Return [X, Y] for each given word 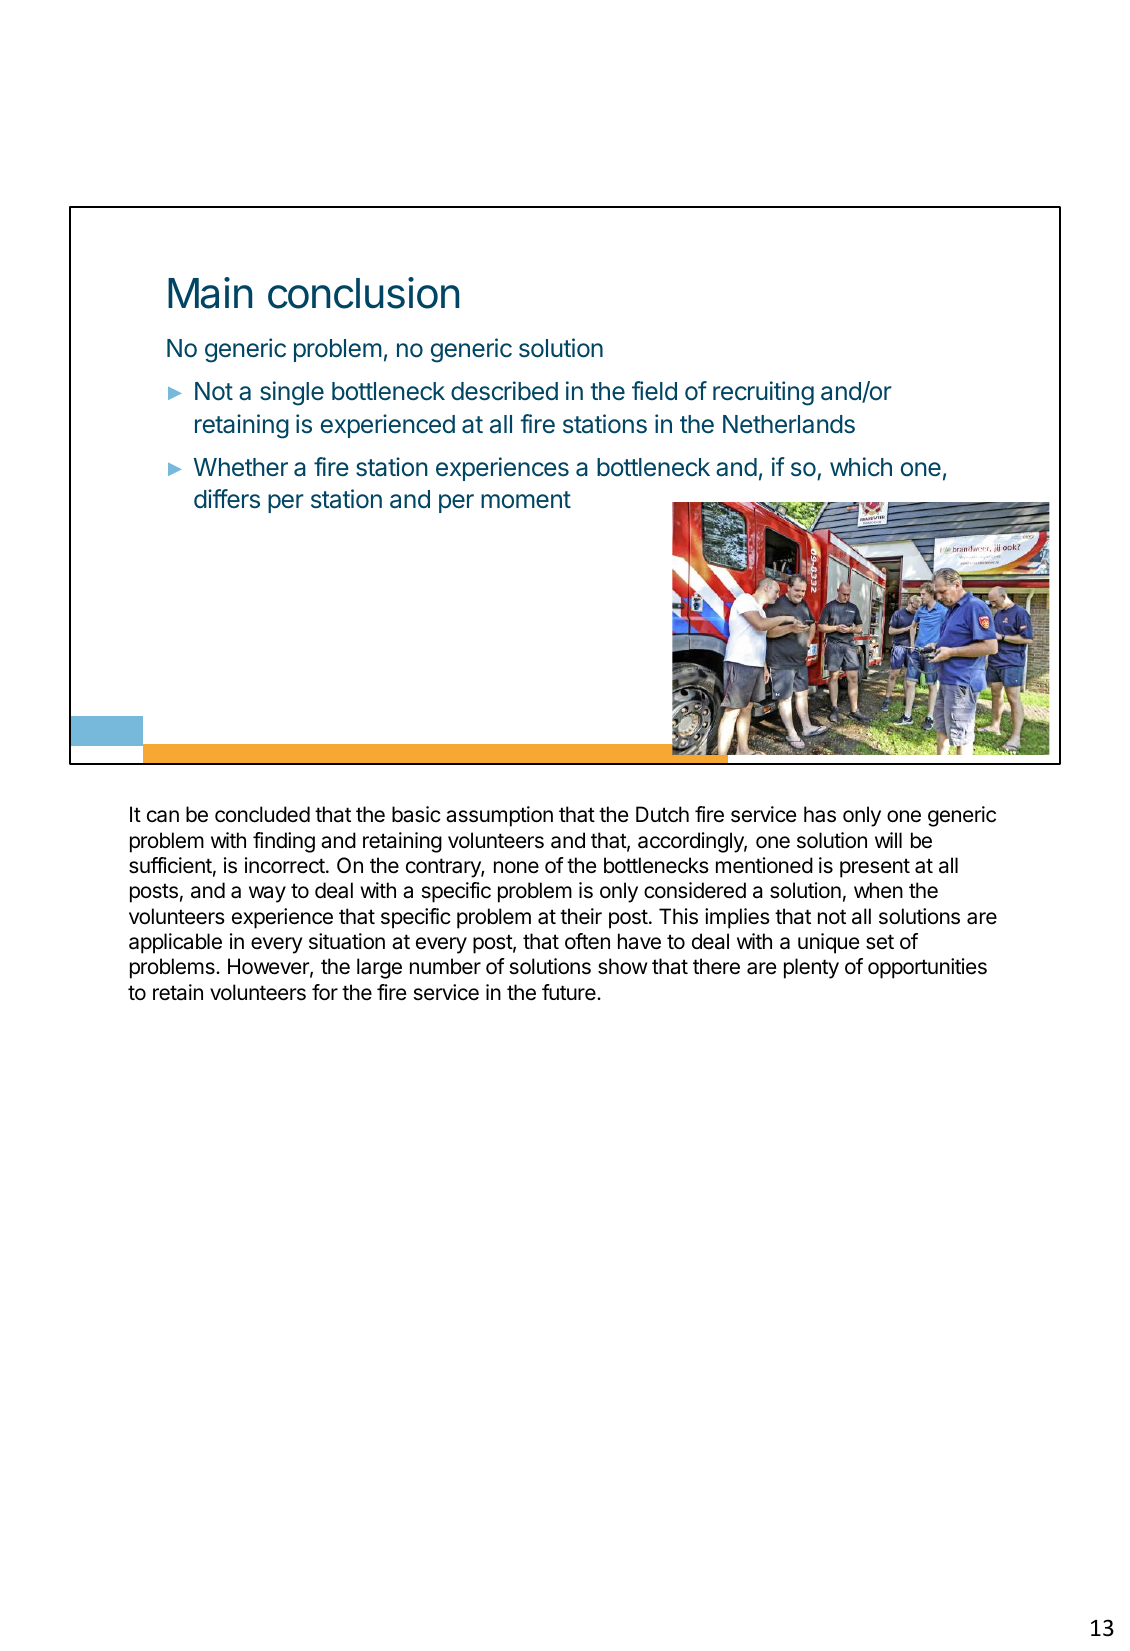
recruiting [763, 393]
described [504, 391]
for [325, 992]
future [570, 992]
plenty [811, 968]
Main [210, 293]
